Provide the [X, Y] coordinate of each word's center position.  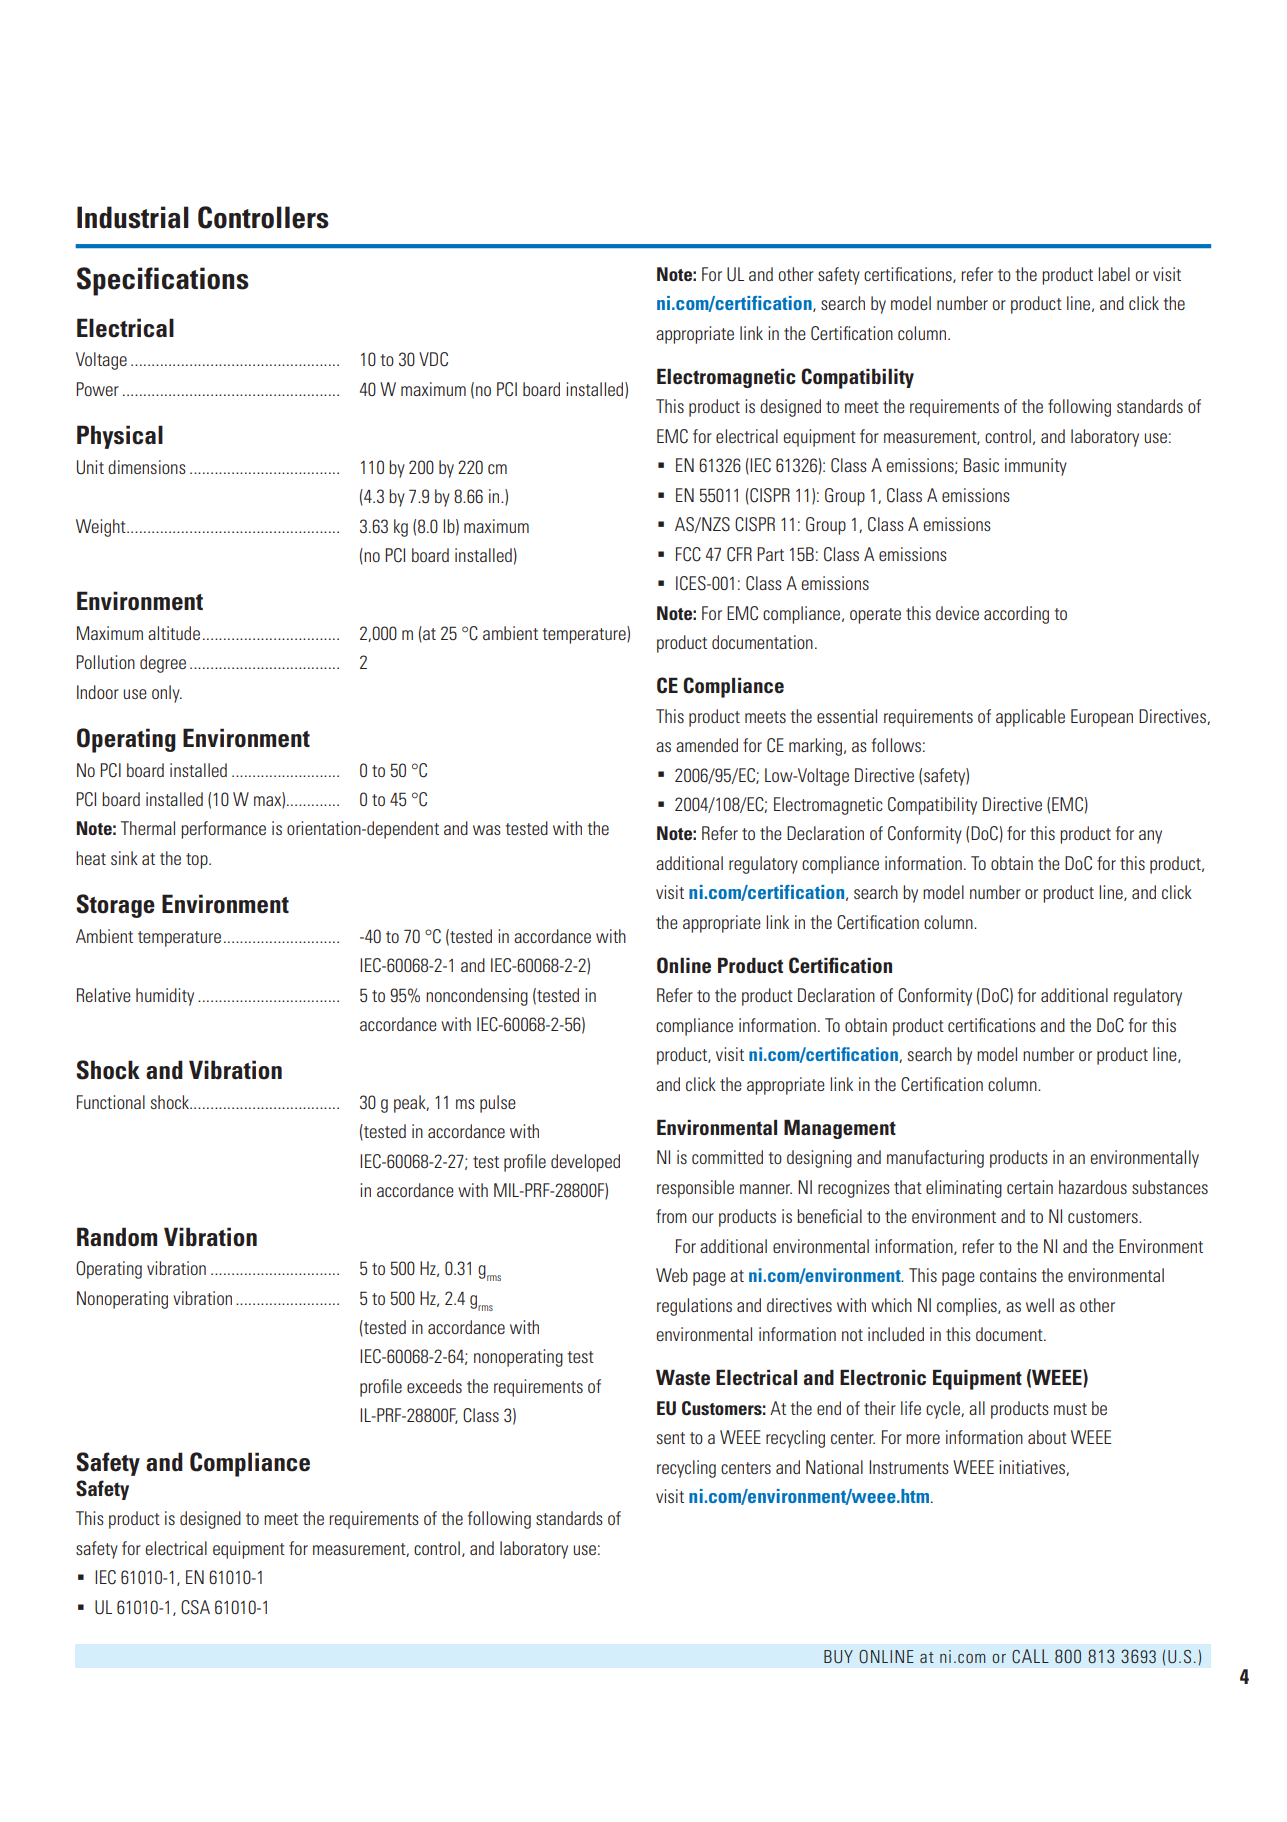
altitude [174, 633]
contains [1008, 1275]
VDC [433, 359]
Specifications [163, 281]
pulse [498, 1104]
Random [117, 1237]
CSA [195, 1607]
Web [672, 1275]
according [1016, 615]
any [1150, 837]
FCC [688, 554]
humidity [165, 997]
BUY [838, 1656]
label [1114, 274]
